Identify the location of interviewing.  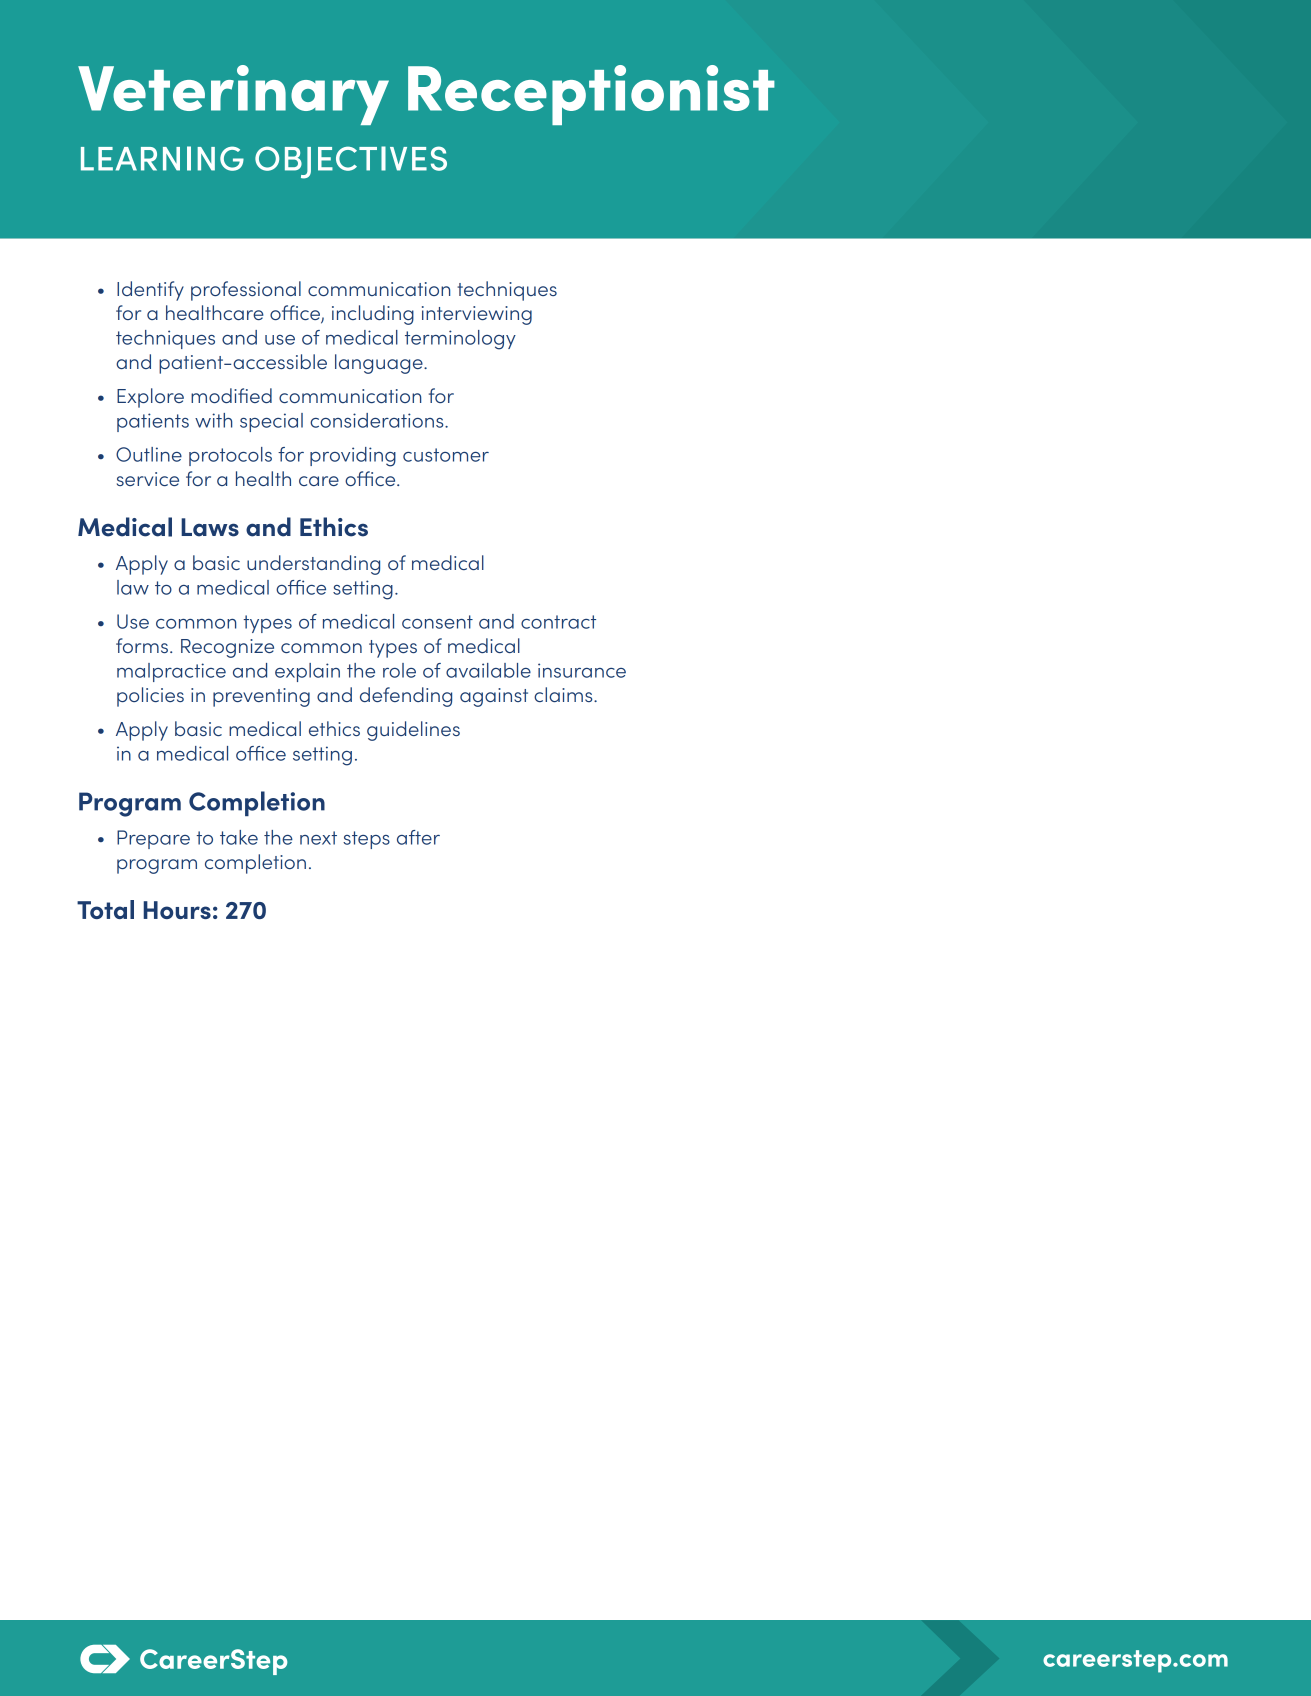
(477, 315).
